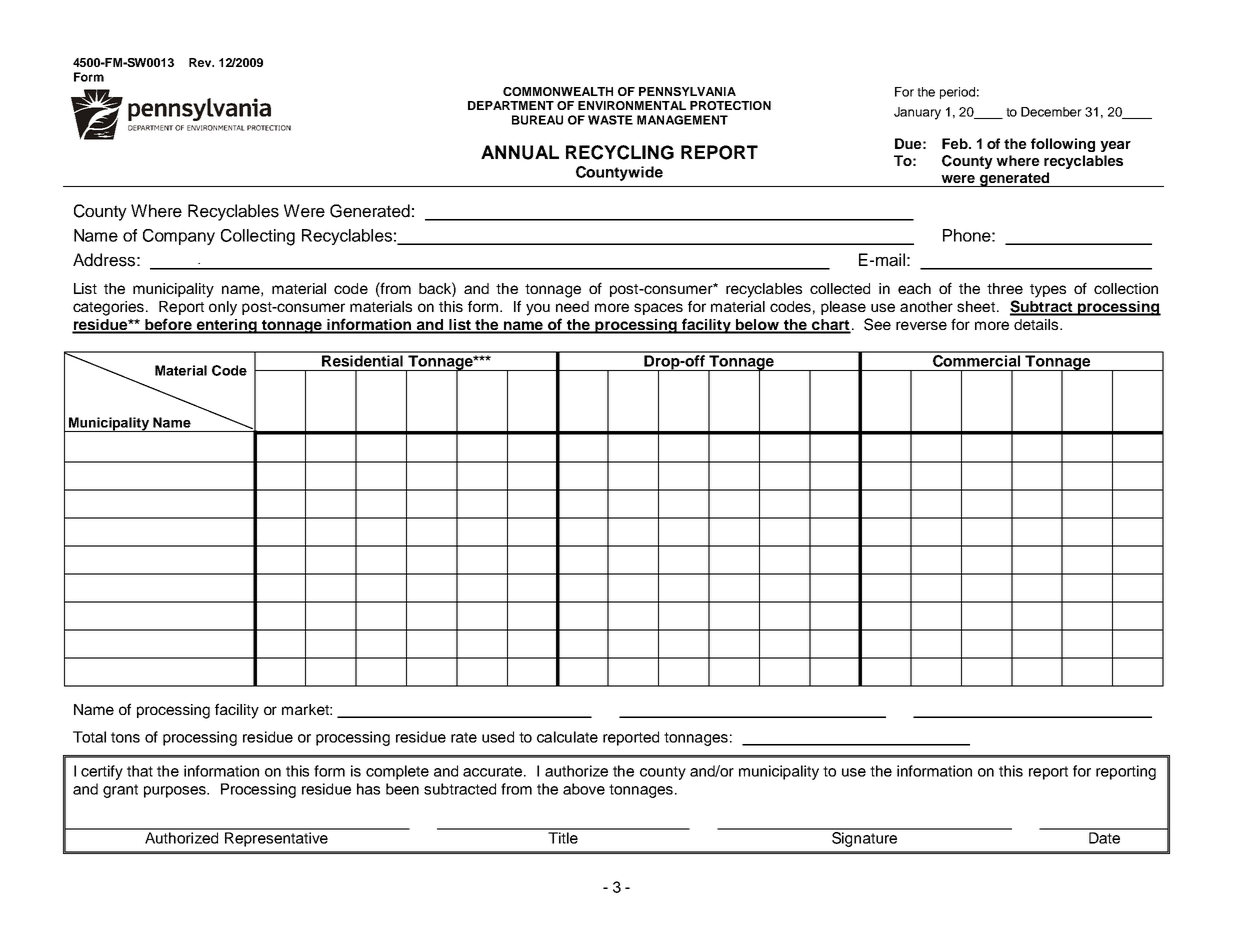 This page has height=952, width=1233. I want to click on calculate, so click(567, 737).
